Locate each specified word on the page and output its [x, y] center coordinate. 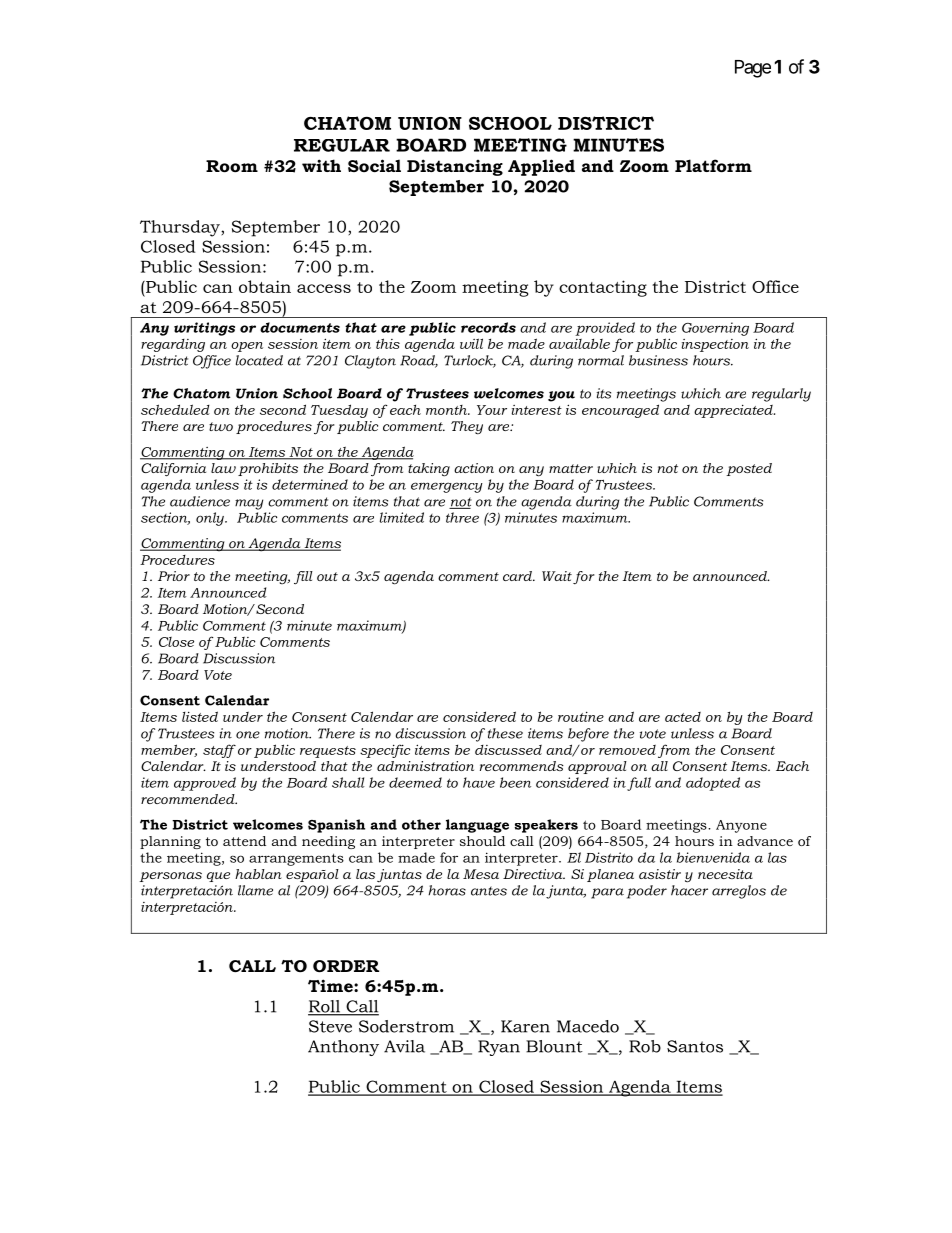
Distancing [455, 167]
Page [753, 69]
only [211, 519]
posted [749, 469]
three [462, 517]
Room [232, 166]
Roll [325, 1007]
